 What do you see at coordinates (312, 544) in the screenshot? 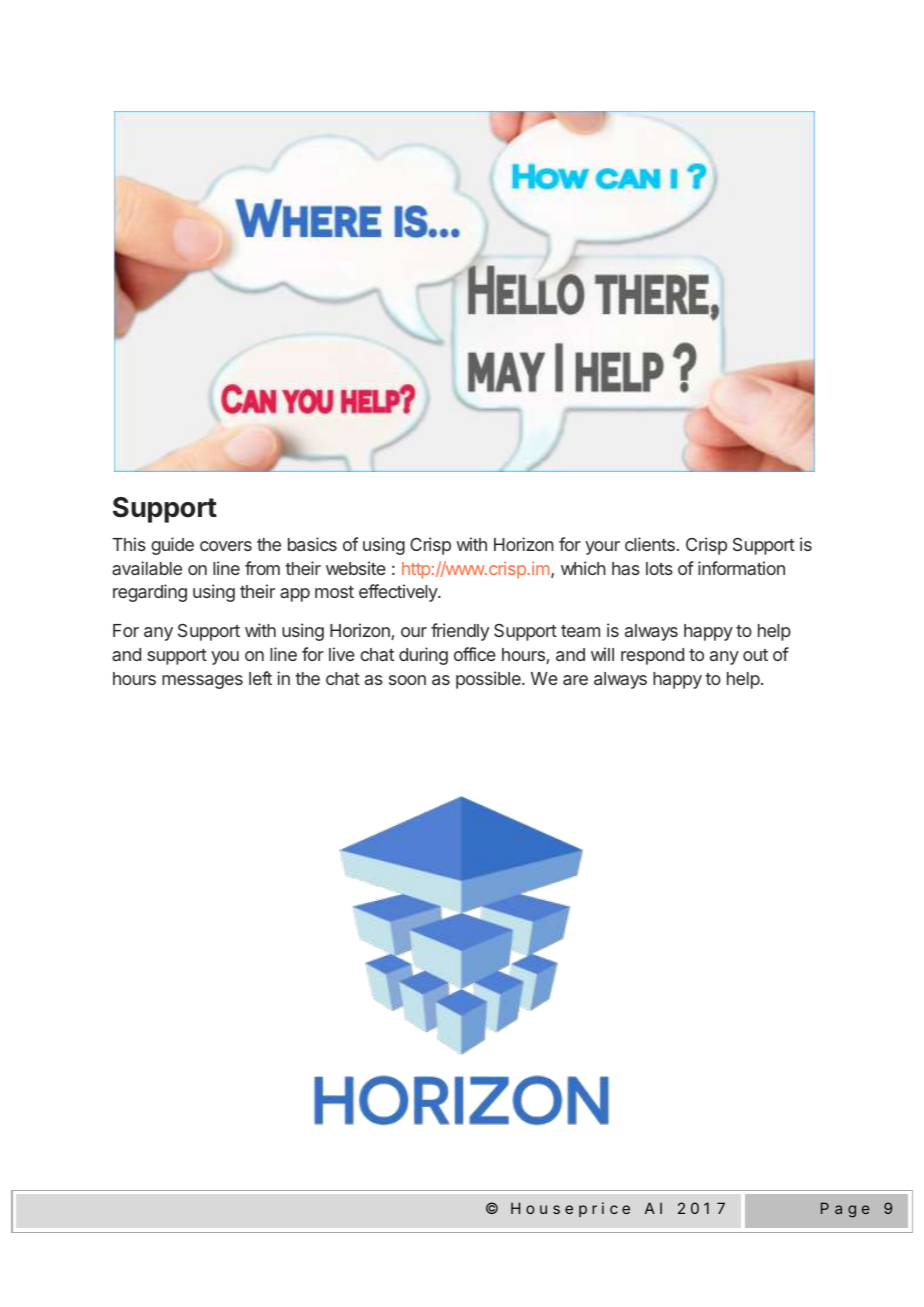
I see `basics` at bounding box center [312, 544].
